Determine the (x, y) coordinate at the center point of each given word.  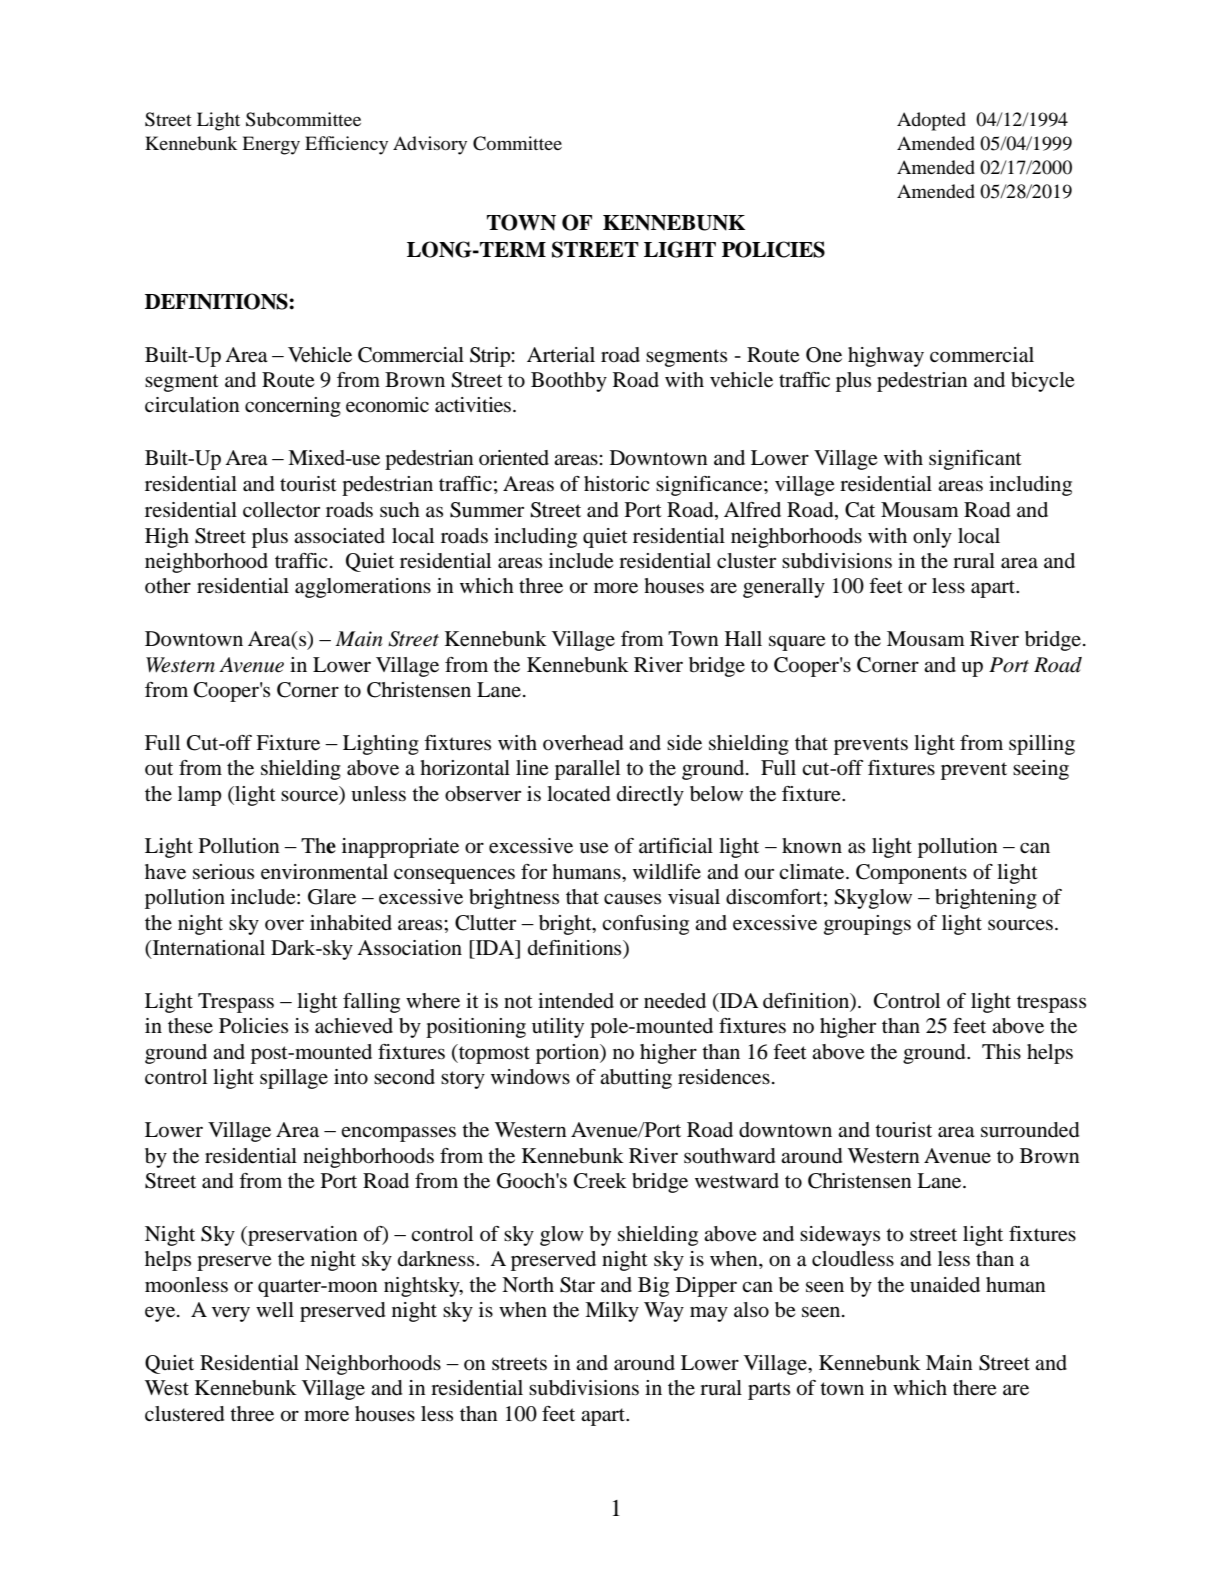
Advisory (430, 145)
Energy (271, 145)
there (974, 1388)
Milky (612, 1312)
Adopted (931, 121)
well (275, 1310)
